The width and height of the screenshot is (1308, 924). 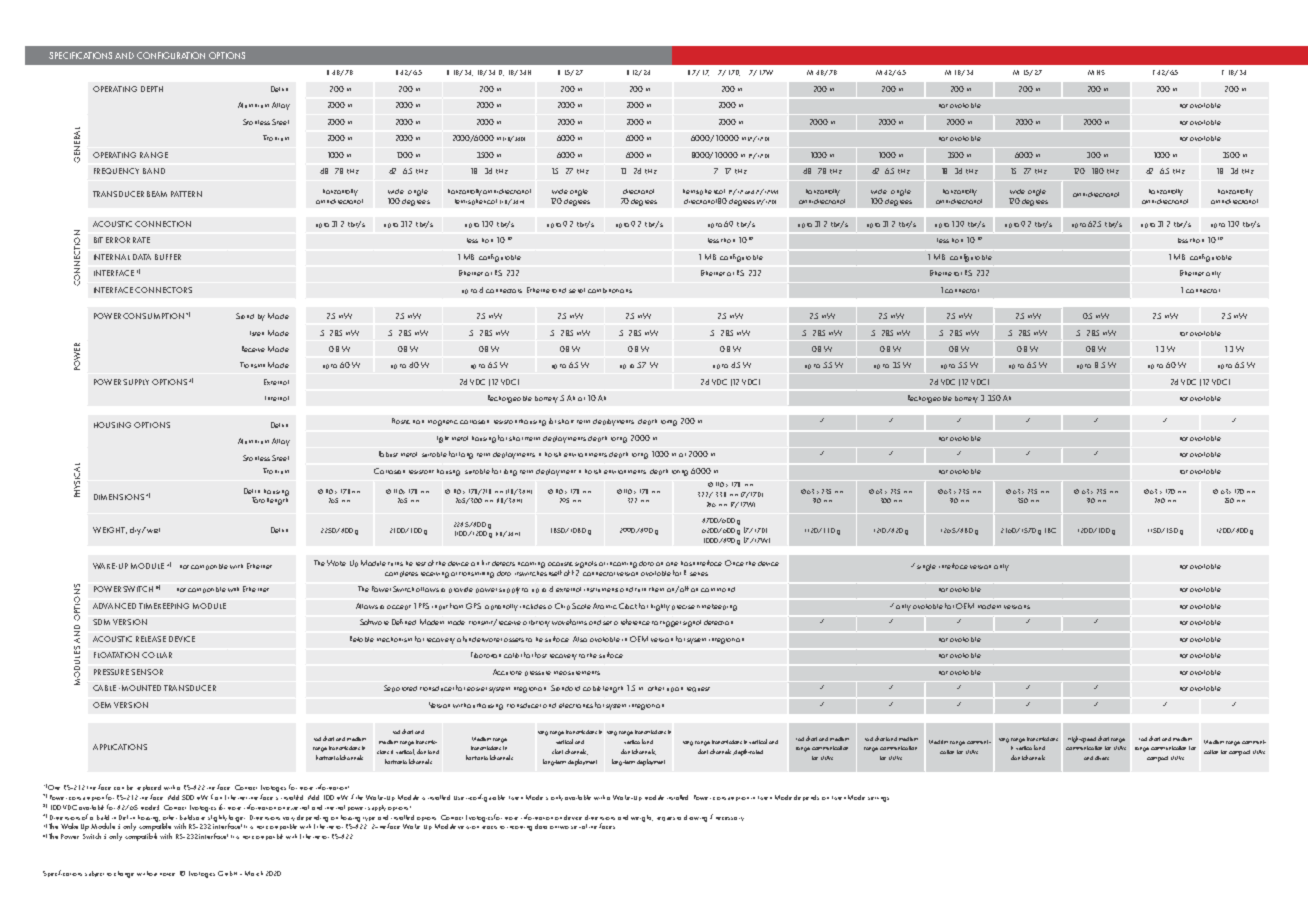 I want to click on Plastic, so click(x=401, y=421).
